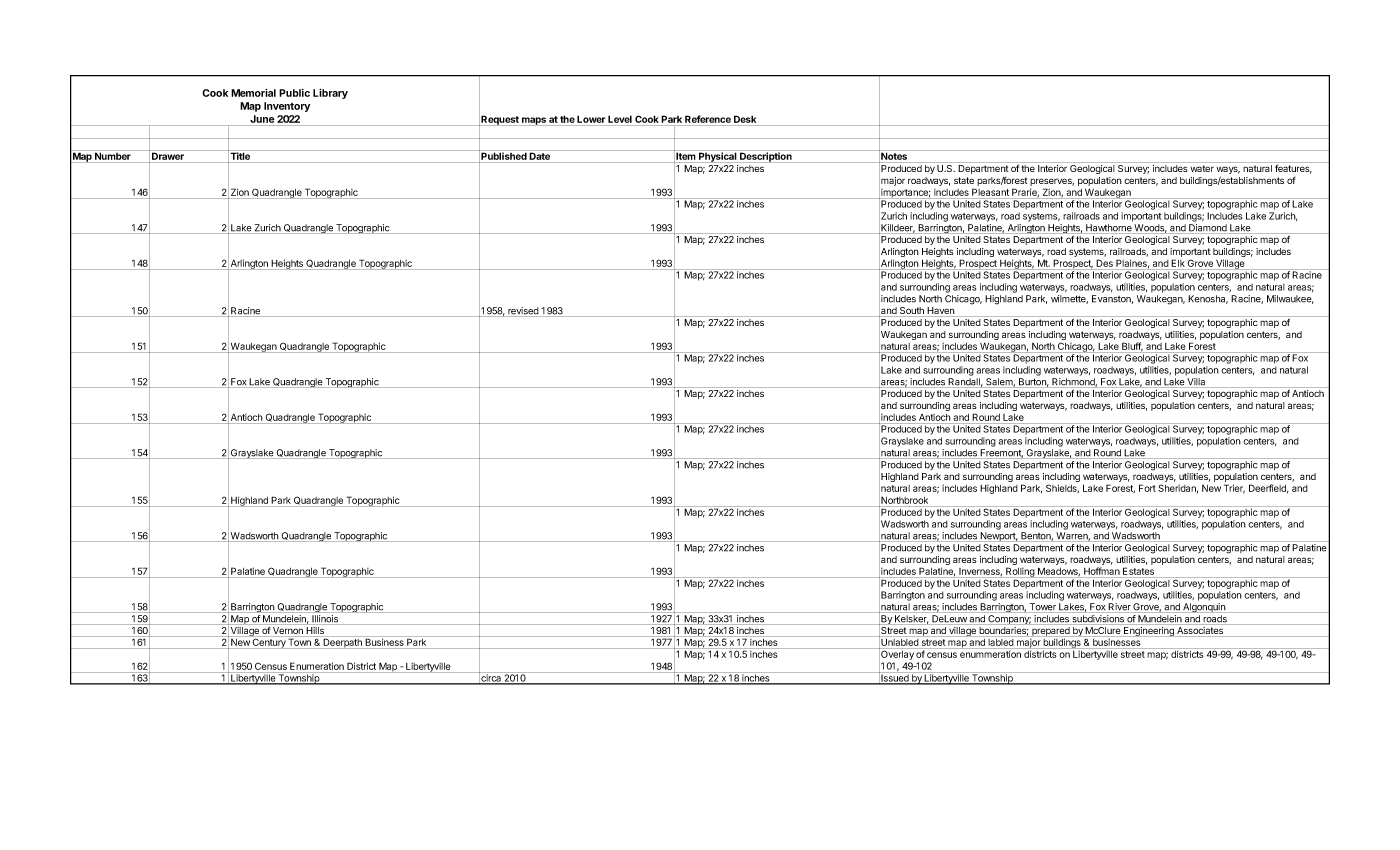 This page has width=1400, height=850. What do you see at coordinates (1293, 169) in the page?
I see `features` at bounding box center [1293, 169].
